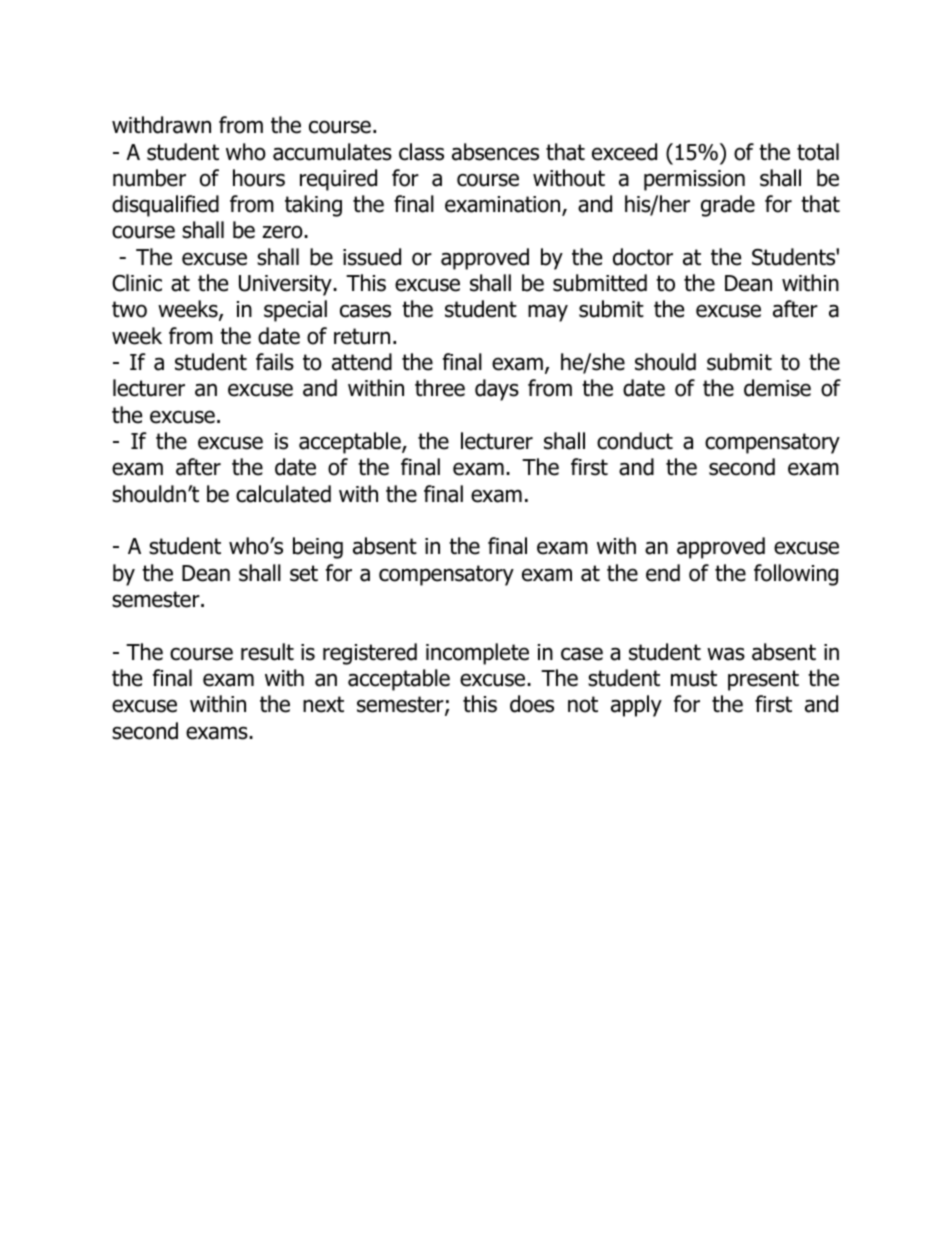 This image has height=1233, width=952. I want to click on permission, so click(694, 180).
